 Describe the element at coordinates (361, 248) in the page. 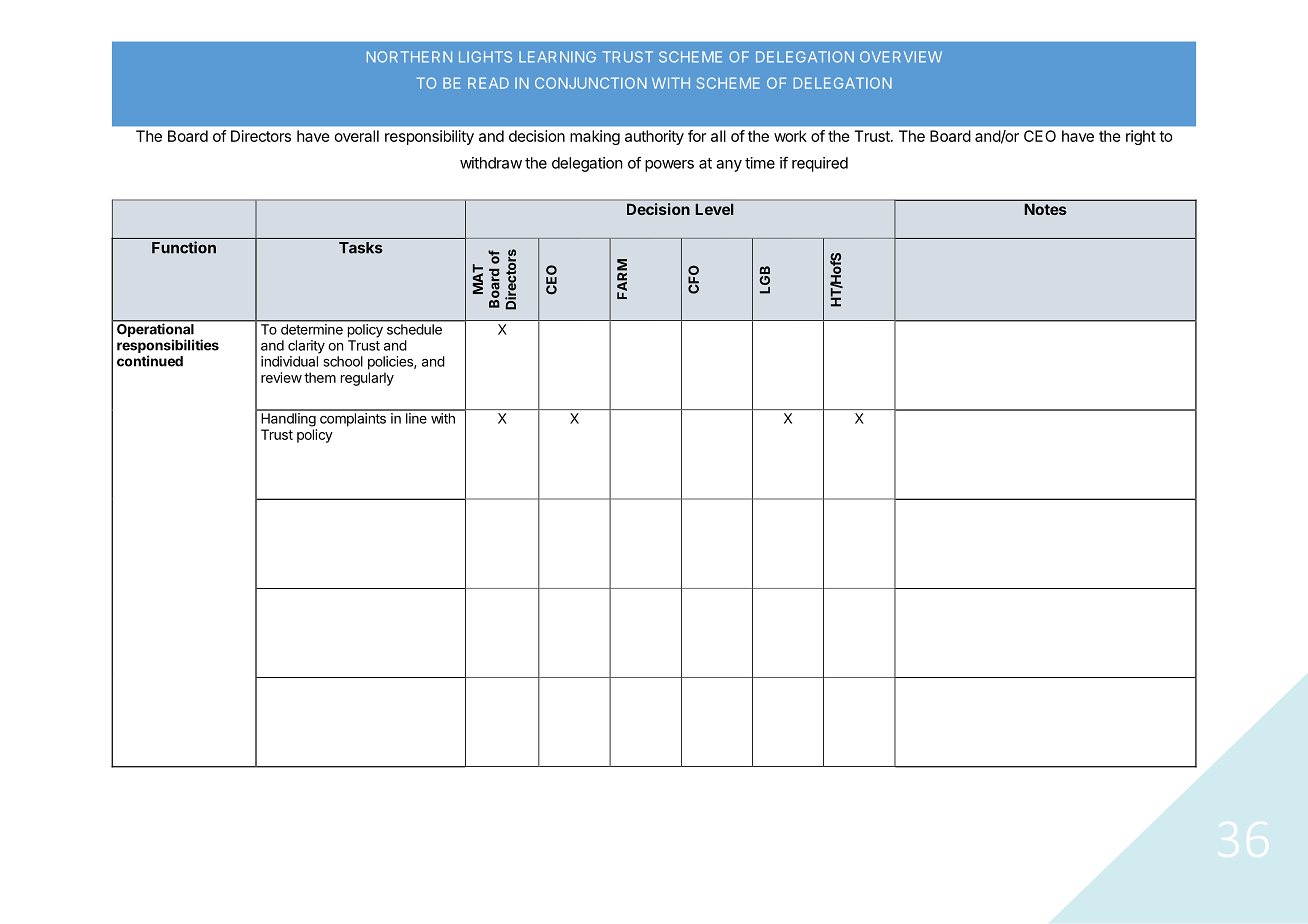

I see `Tasks` at that location.
